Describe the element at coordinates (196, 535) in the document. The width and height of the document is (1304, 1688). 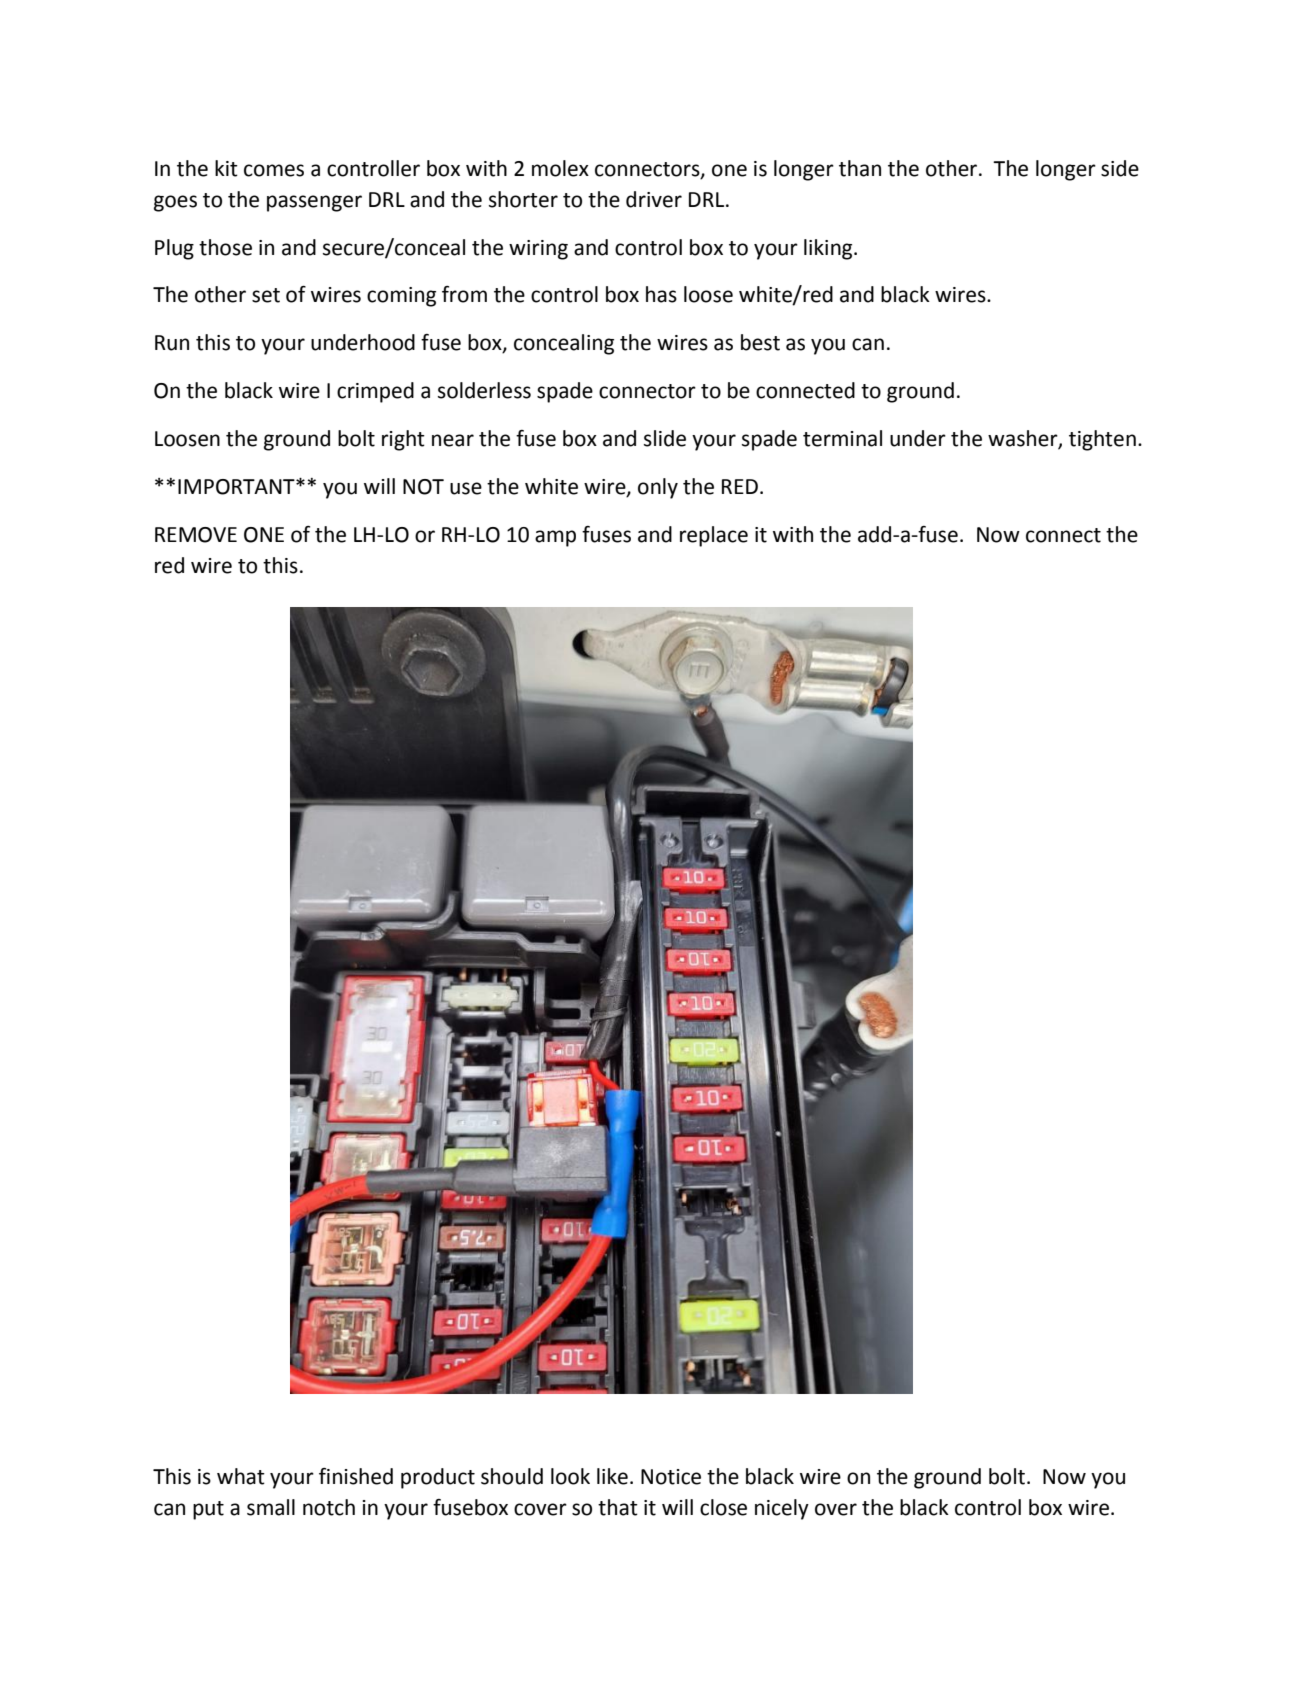
I see `REMOVE` at that location.
